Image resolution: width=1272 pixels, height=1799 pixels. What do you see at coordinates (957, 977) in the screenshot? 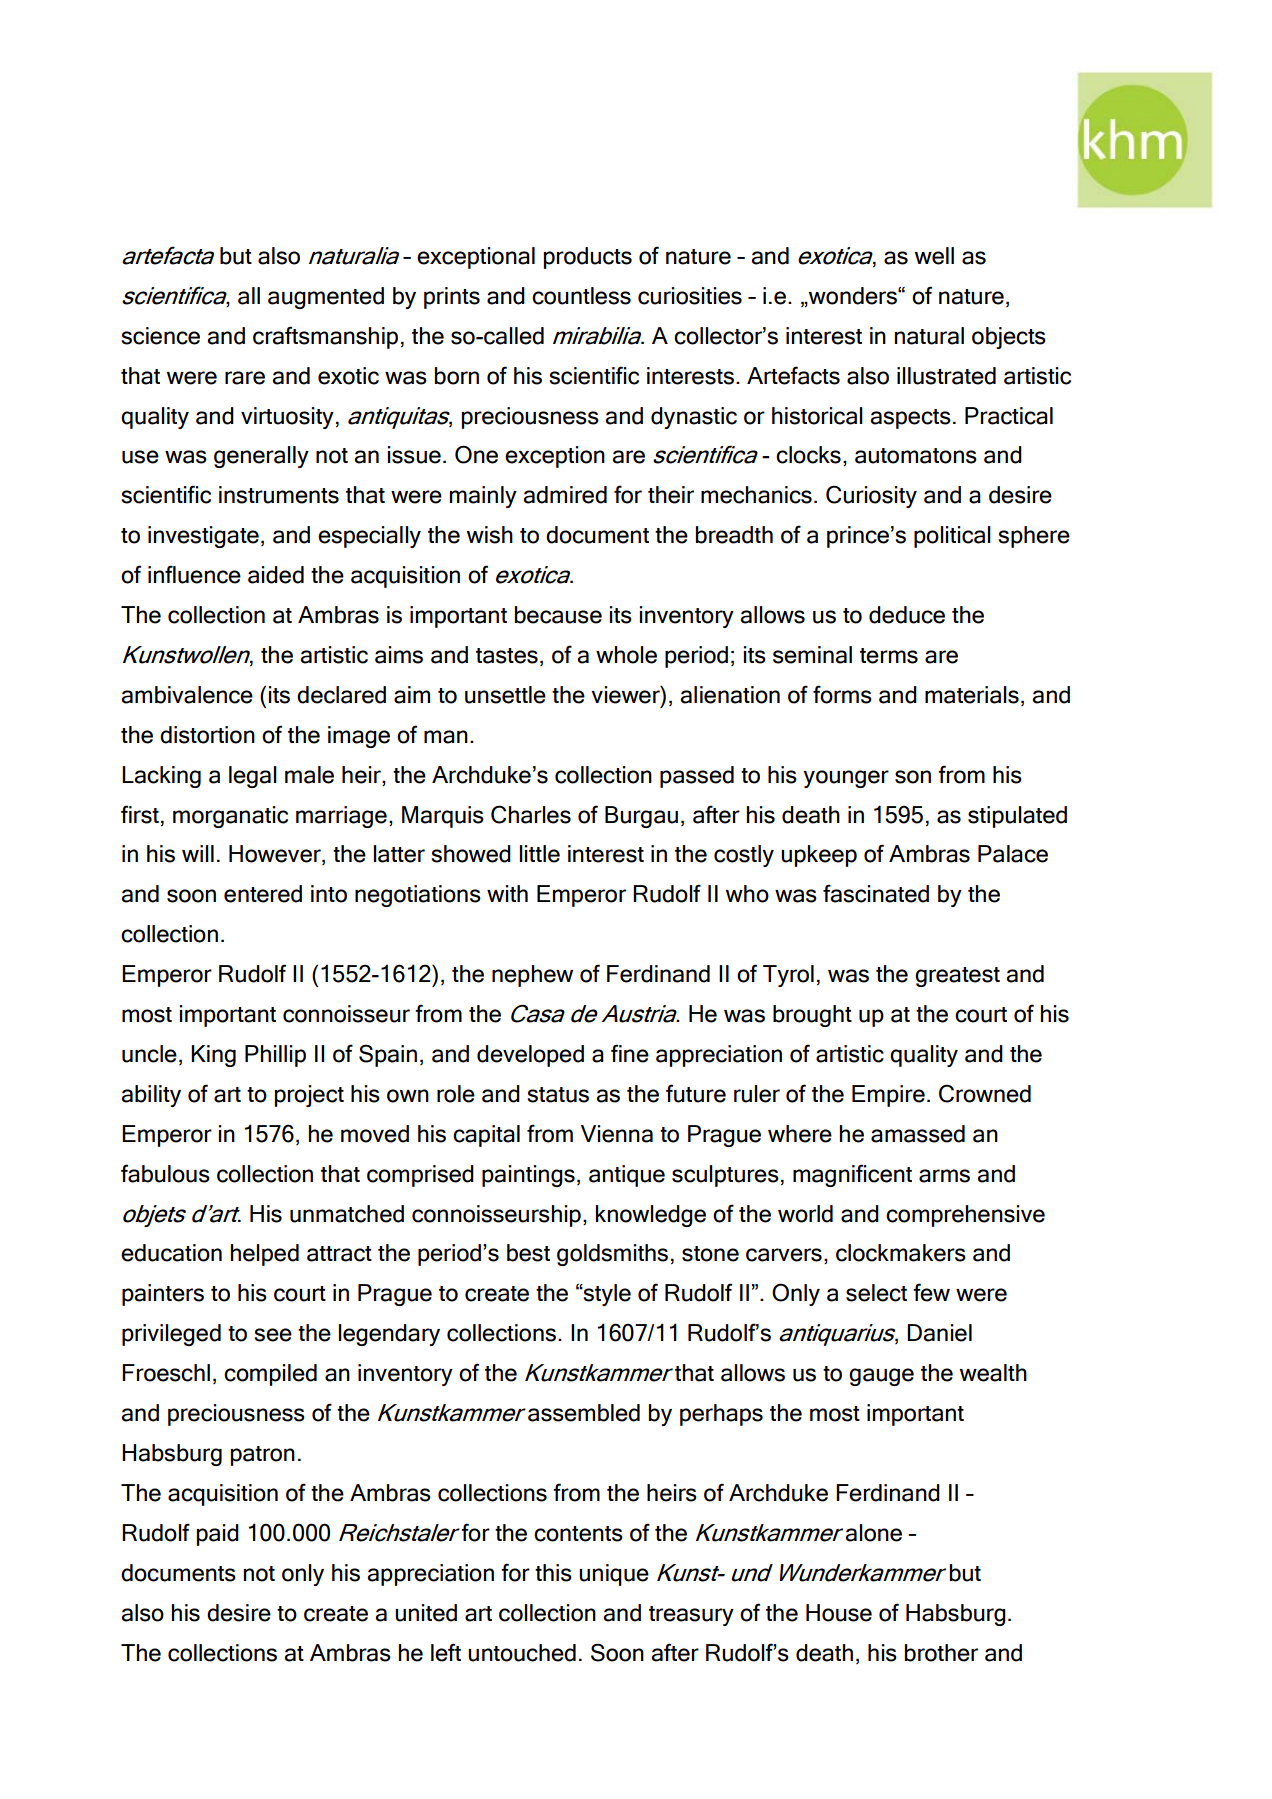
I see `greatest` at bounding box center [957, 977].
